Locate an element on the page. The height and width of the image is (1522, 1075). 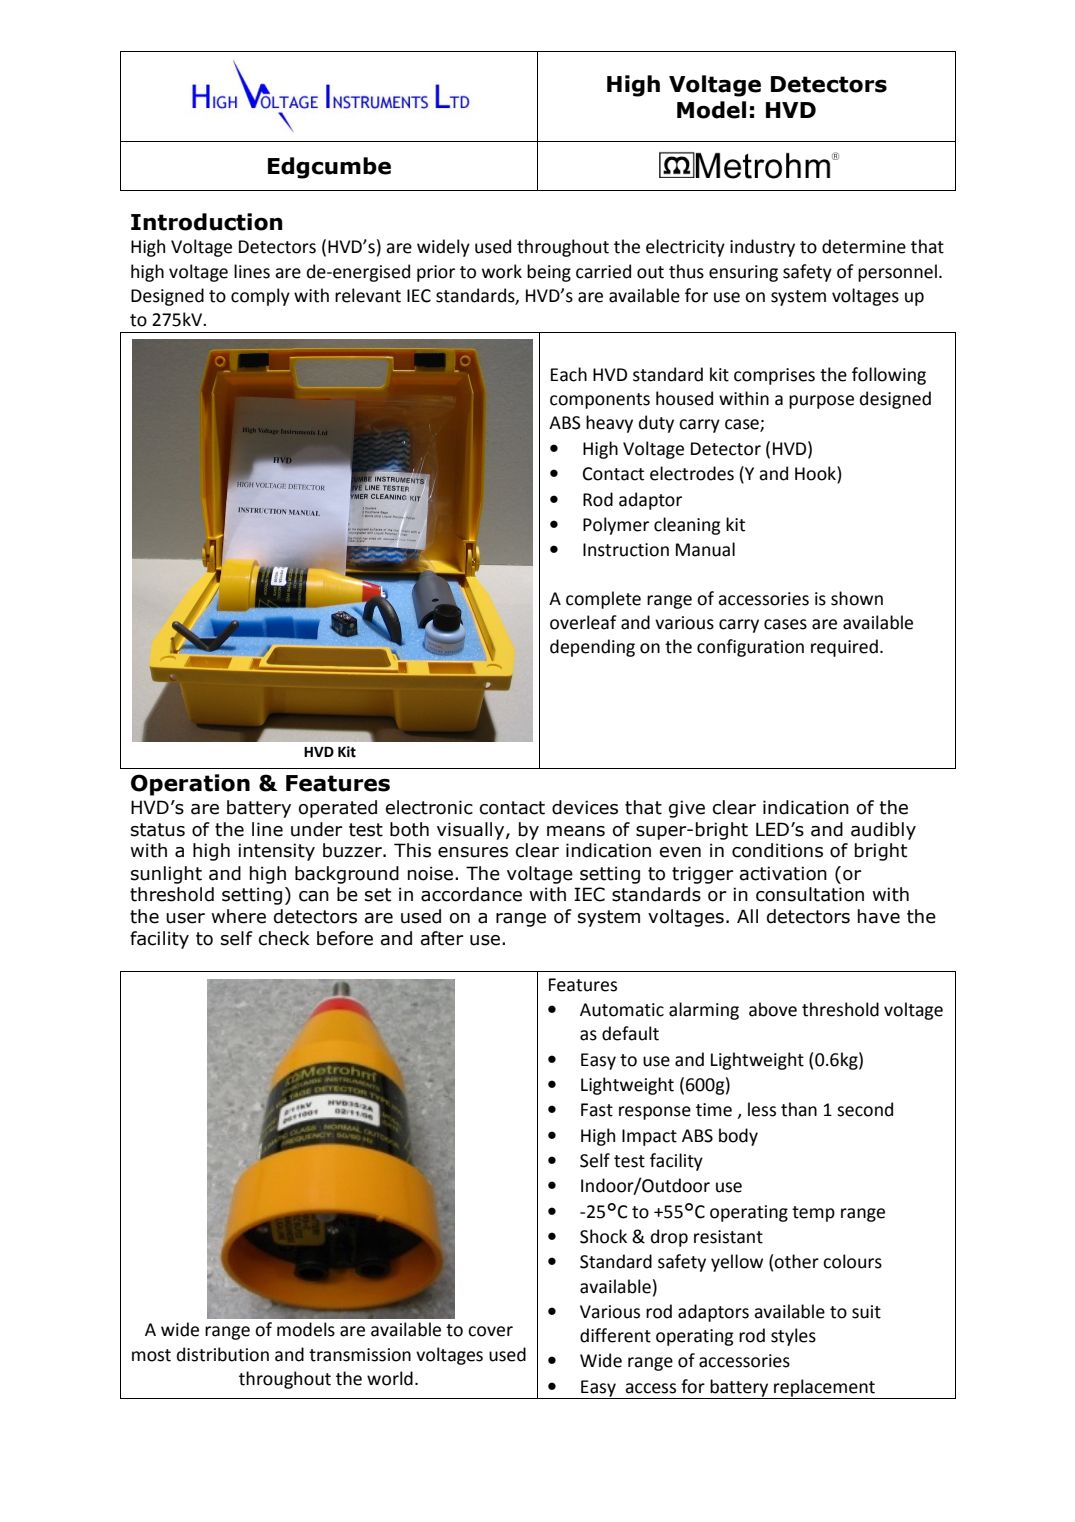
comply is located at coordinates (260, 297).
